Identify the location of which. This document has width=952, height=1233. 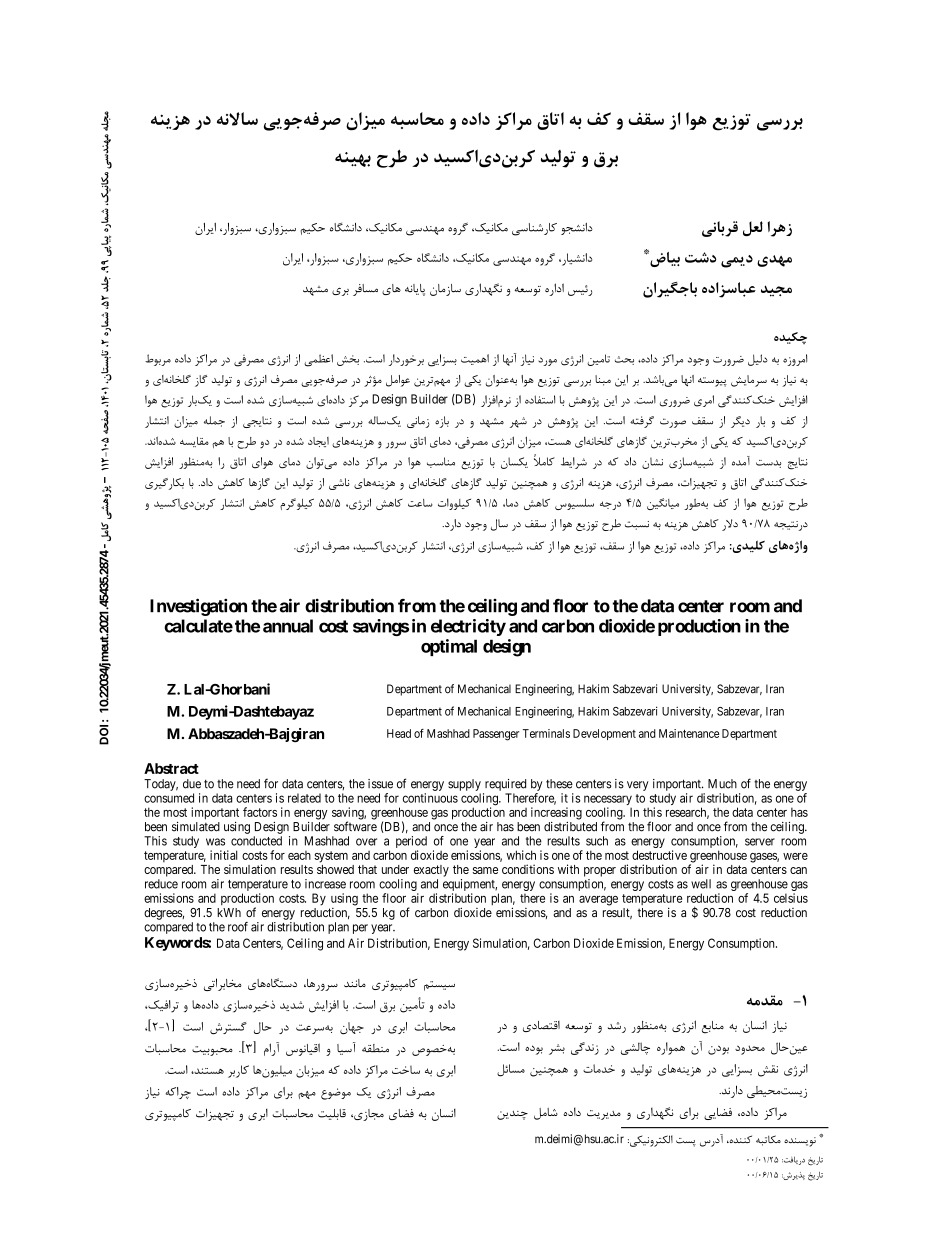
(521, 855).
